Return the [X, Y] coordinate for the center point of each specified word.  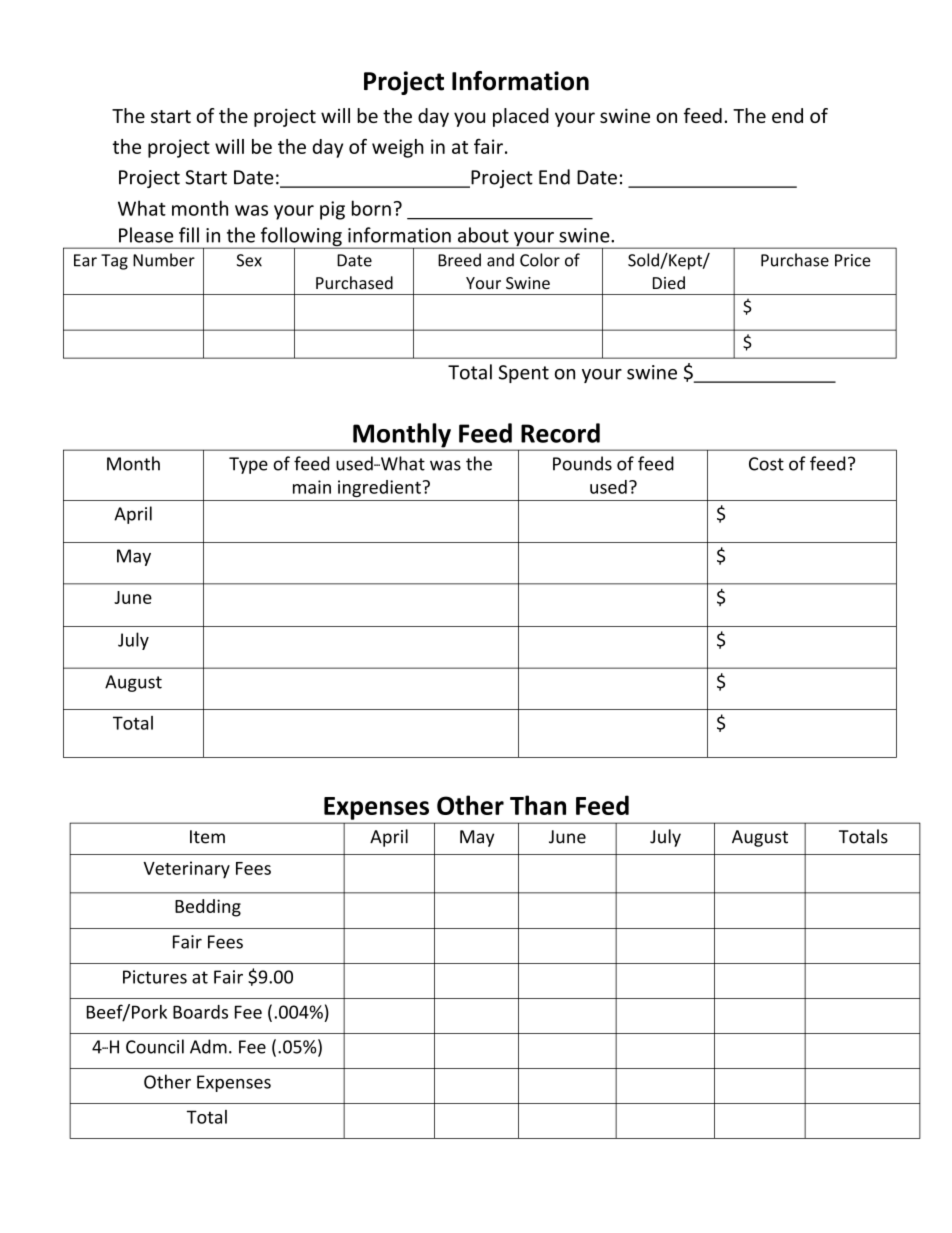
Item [207, 837]
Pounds [582, 463]
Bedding [208, 908]
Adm [208, 1046]
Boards [200, 1012]
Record [560, 433]
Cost [766, 464]
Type [248, 465]
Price [853, 260]
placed [521, 117]
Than [538, 805]
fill [189, 235]
